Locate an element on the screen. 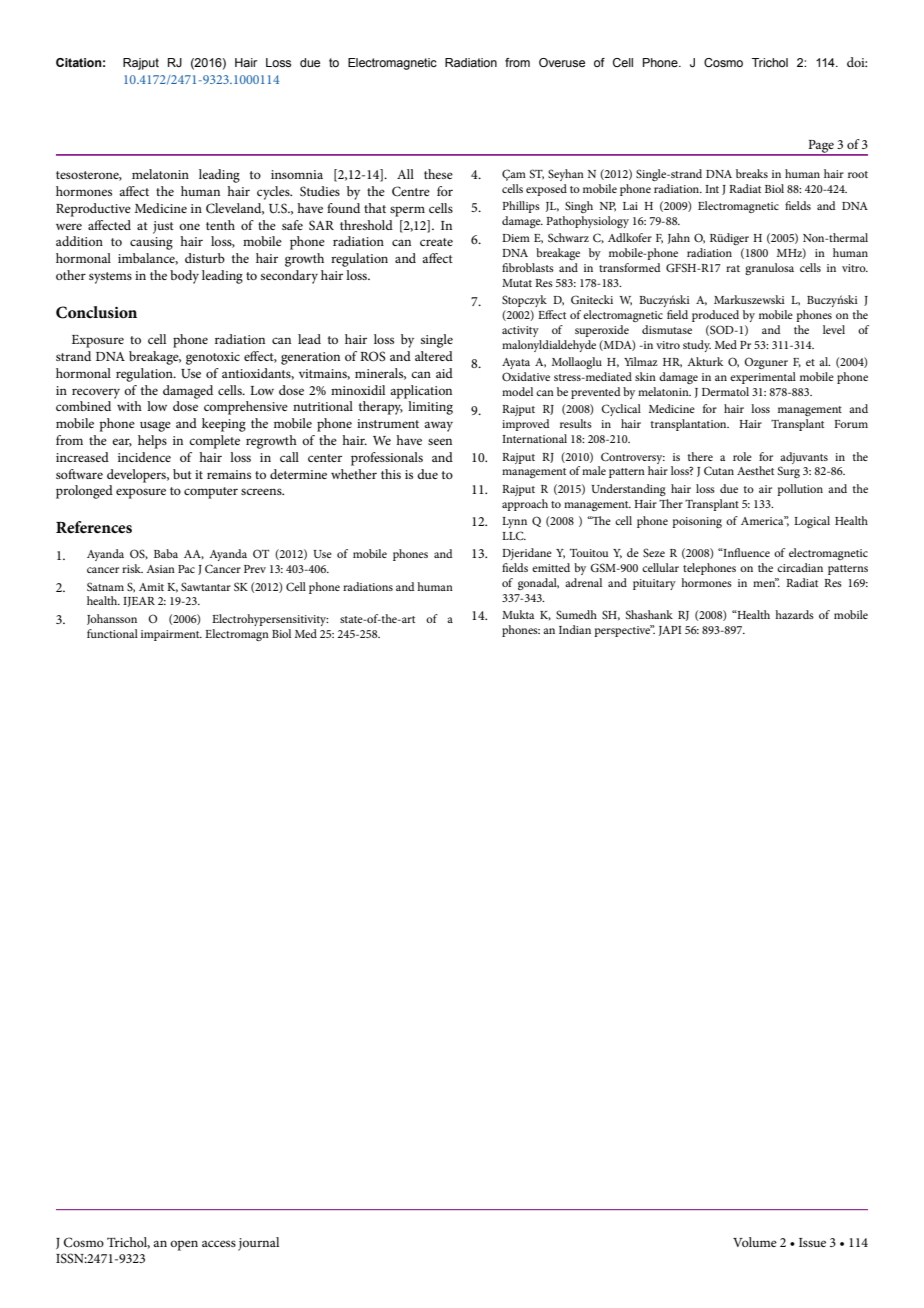  experimental is located at coordinates (763, 378).
